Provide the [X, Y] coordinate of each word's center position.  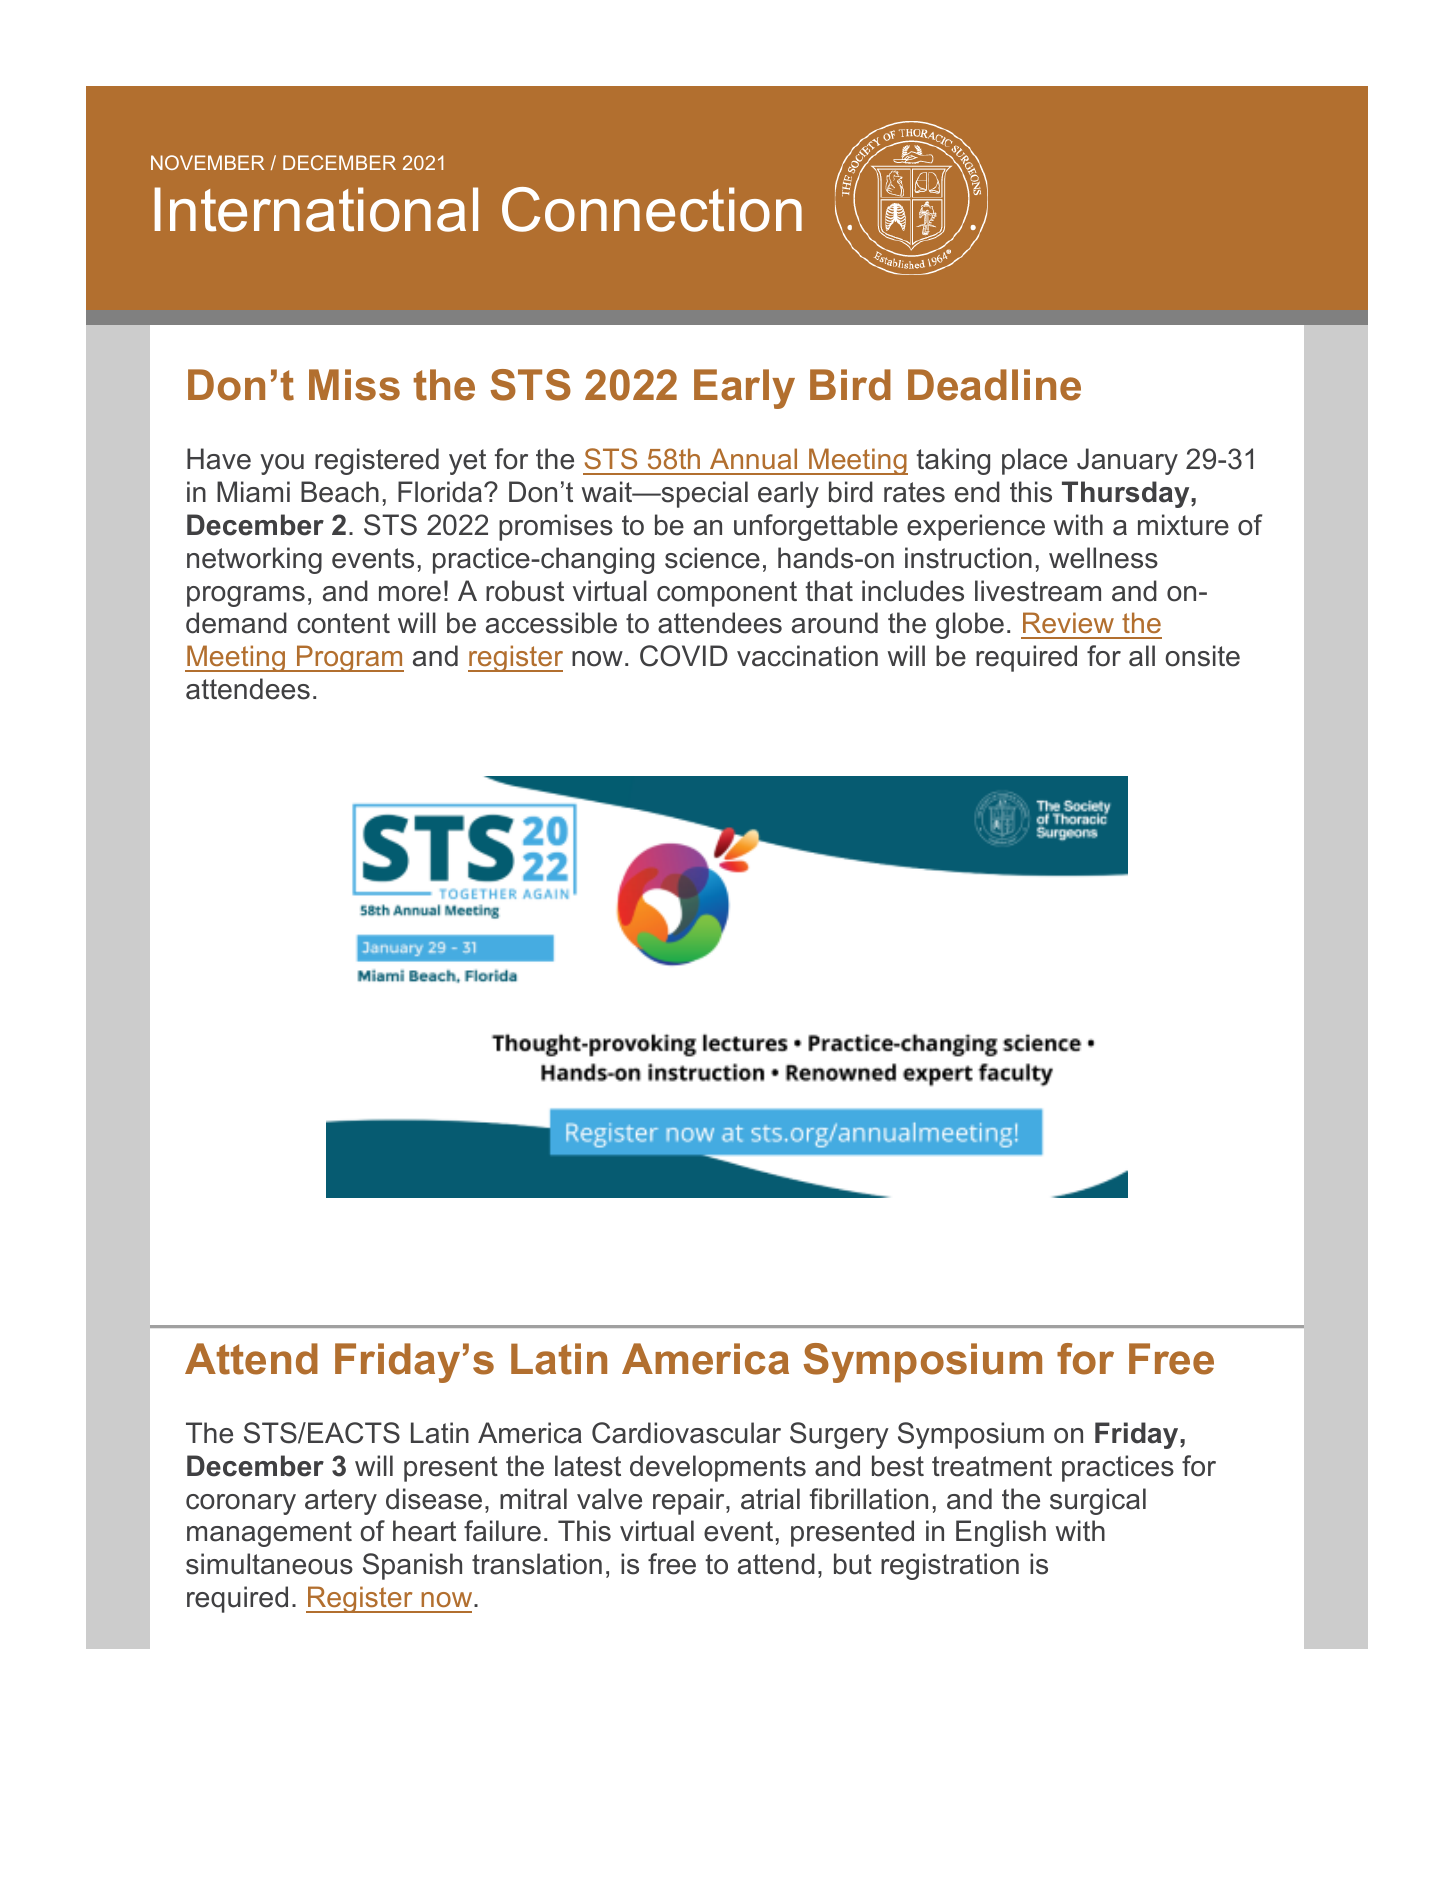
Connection [652, 209]
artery [341, 1502]
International [316, 209]
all [1142, 656]
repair [690, 1501]
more [410, 594]
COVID [684, 656]
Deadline [994, 385]
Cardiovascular [686, 1433]
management [269, 1534]
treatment [992, 1466]
